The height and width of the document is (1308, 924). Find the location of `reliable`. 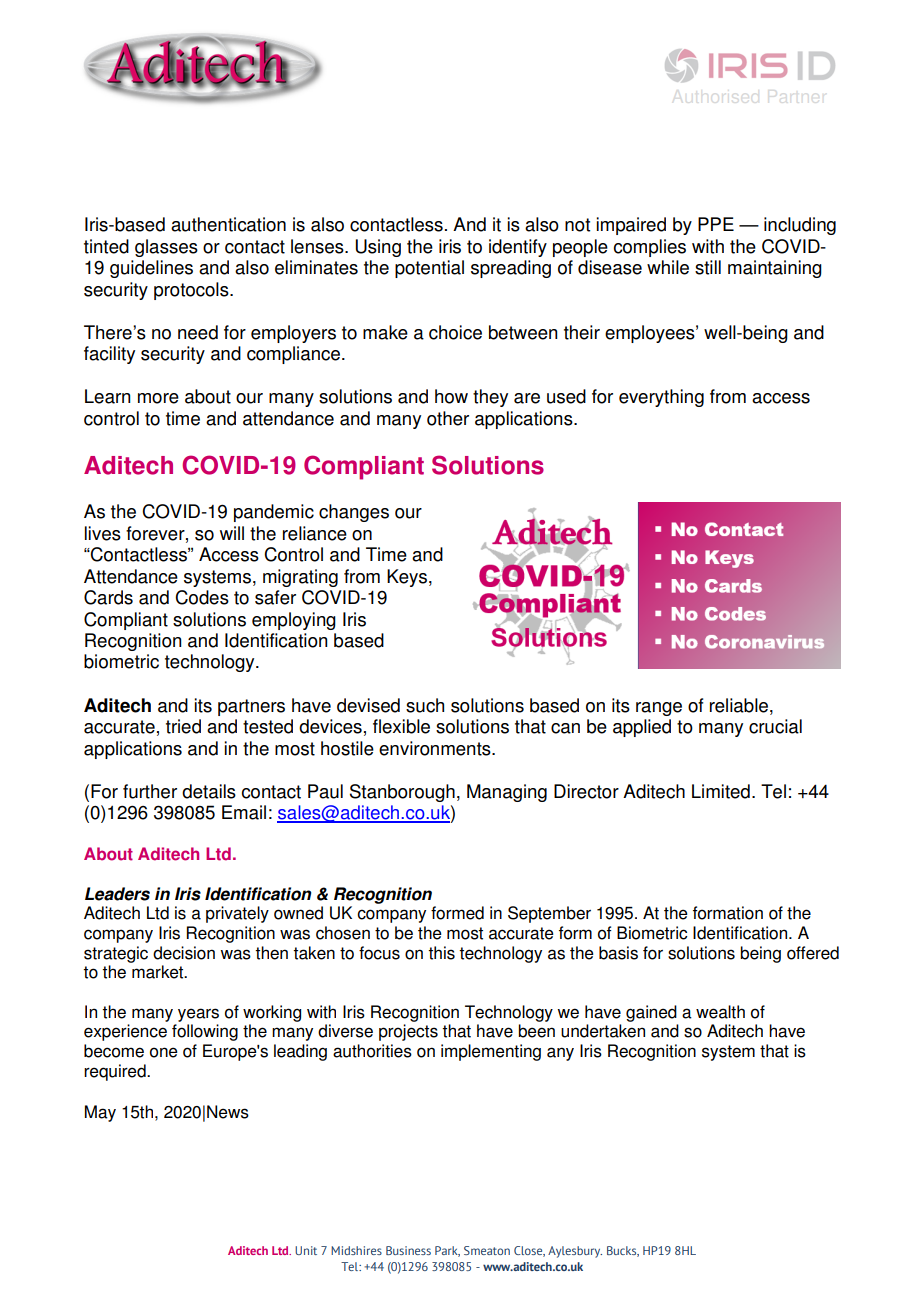

reliable is located at coordinates (739, 705).
